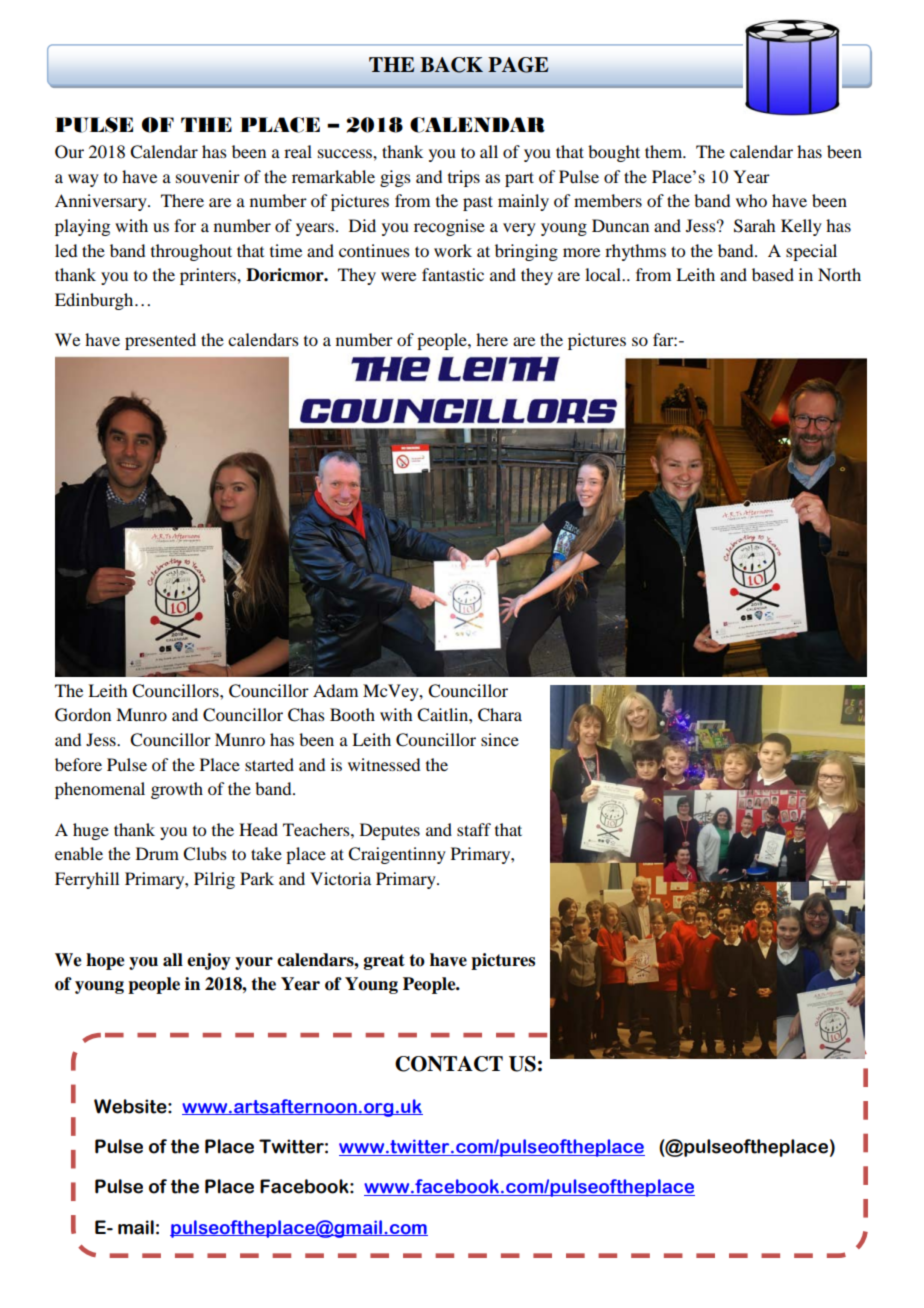 The height and width of the image is (1308, 924). I want to click on them, so click(665, 151).
